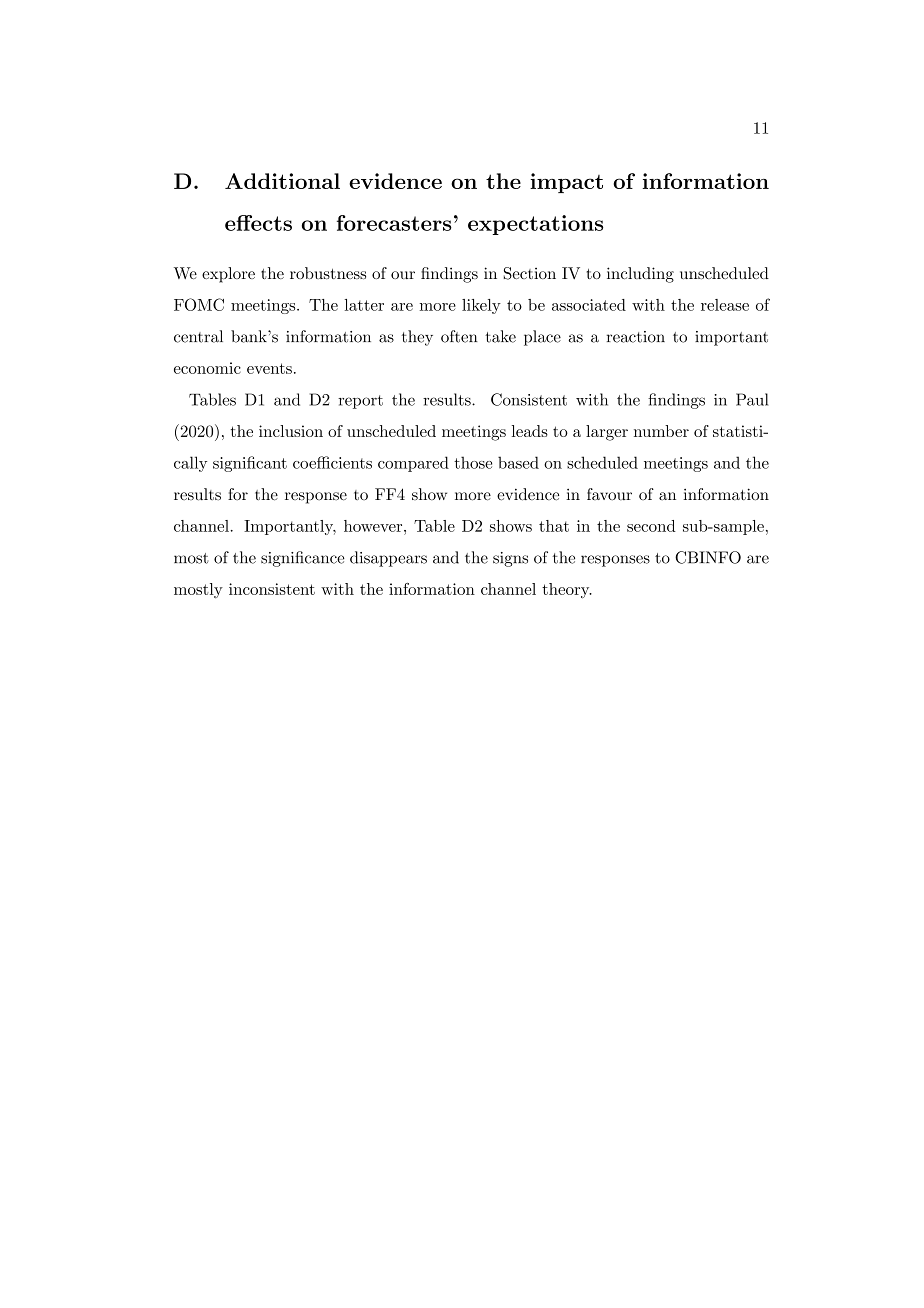  Describe the element at coordinates (303, 559) in the image. I see `significance` at that location.
